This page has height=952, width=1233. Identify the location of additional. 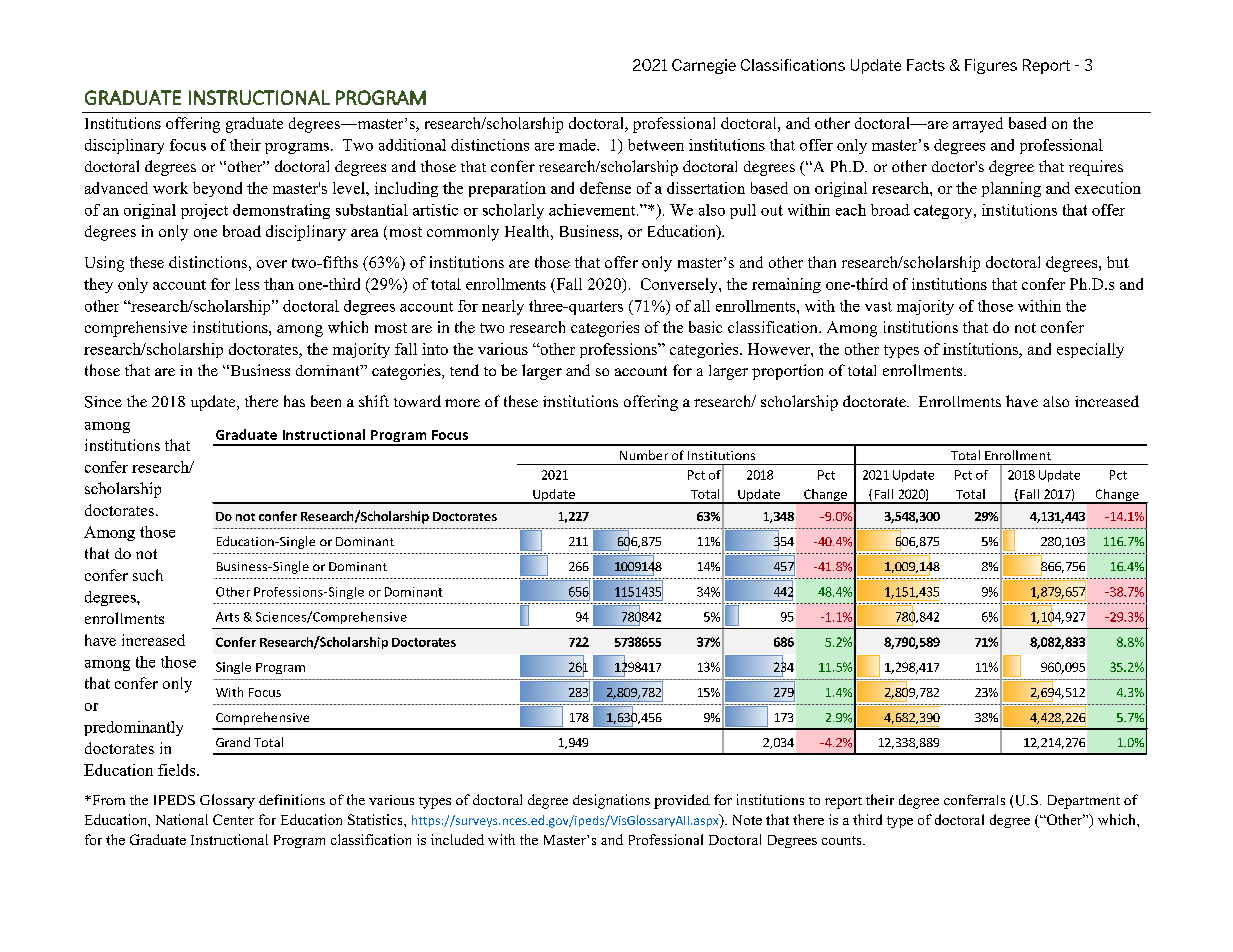
(412, 145).
